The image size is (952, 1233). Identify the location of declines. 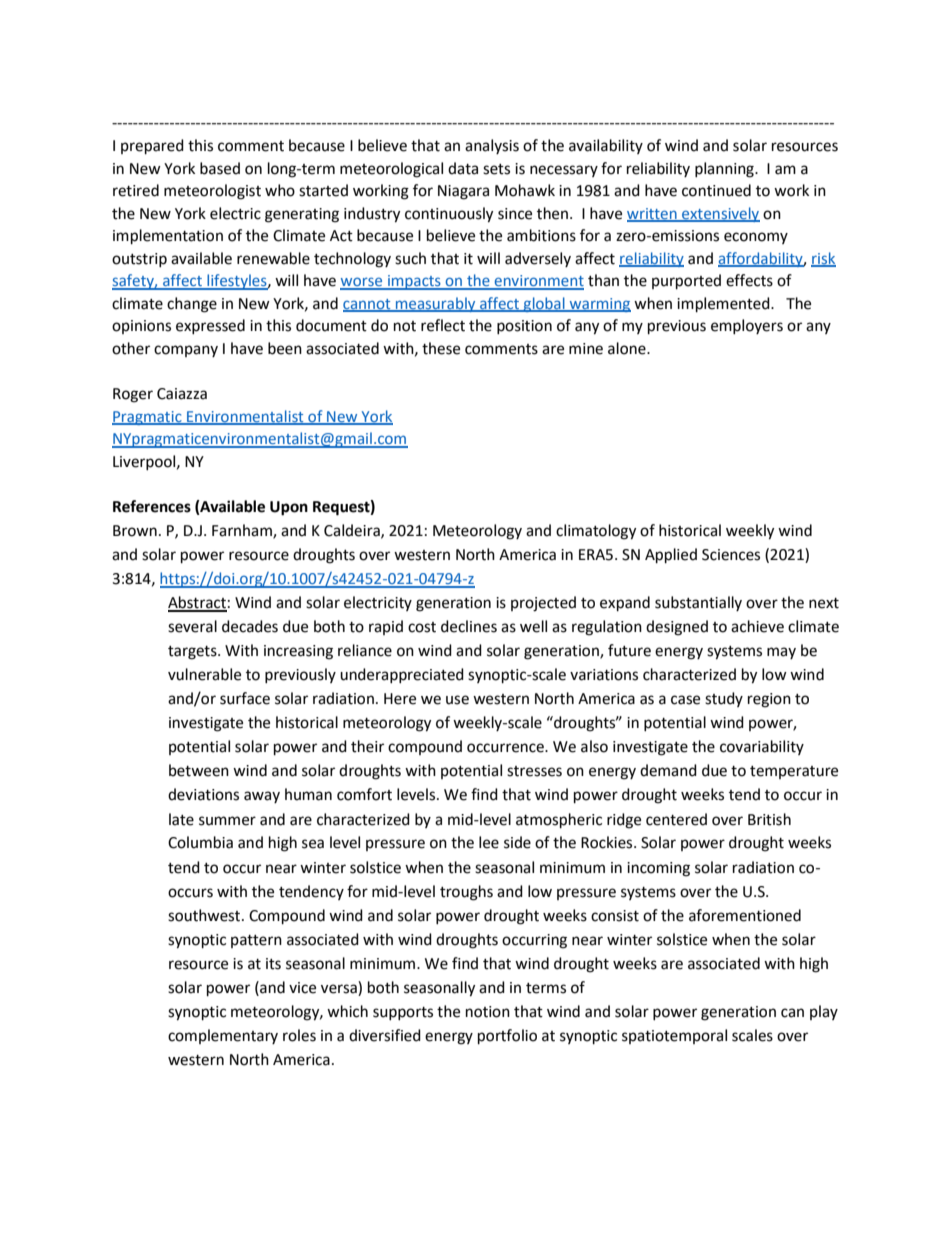
(469, 626).
